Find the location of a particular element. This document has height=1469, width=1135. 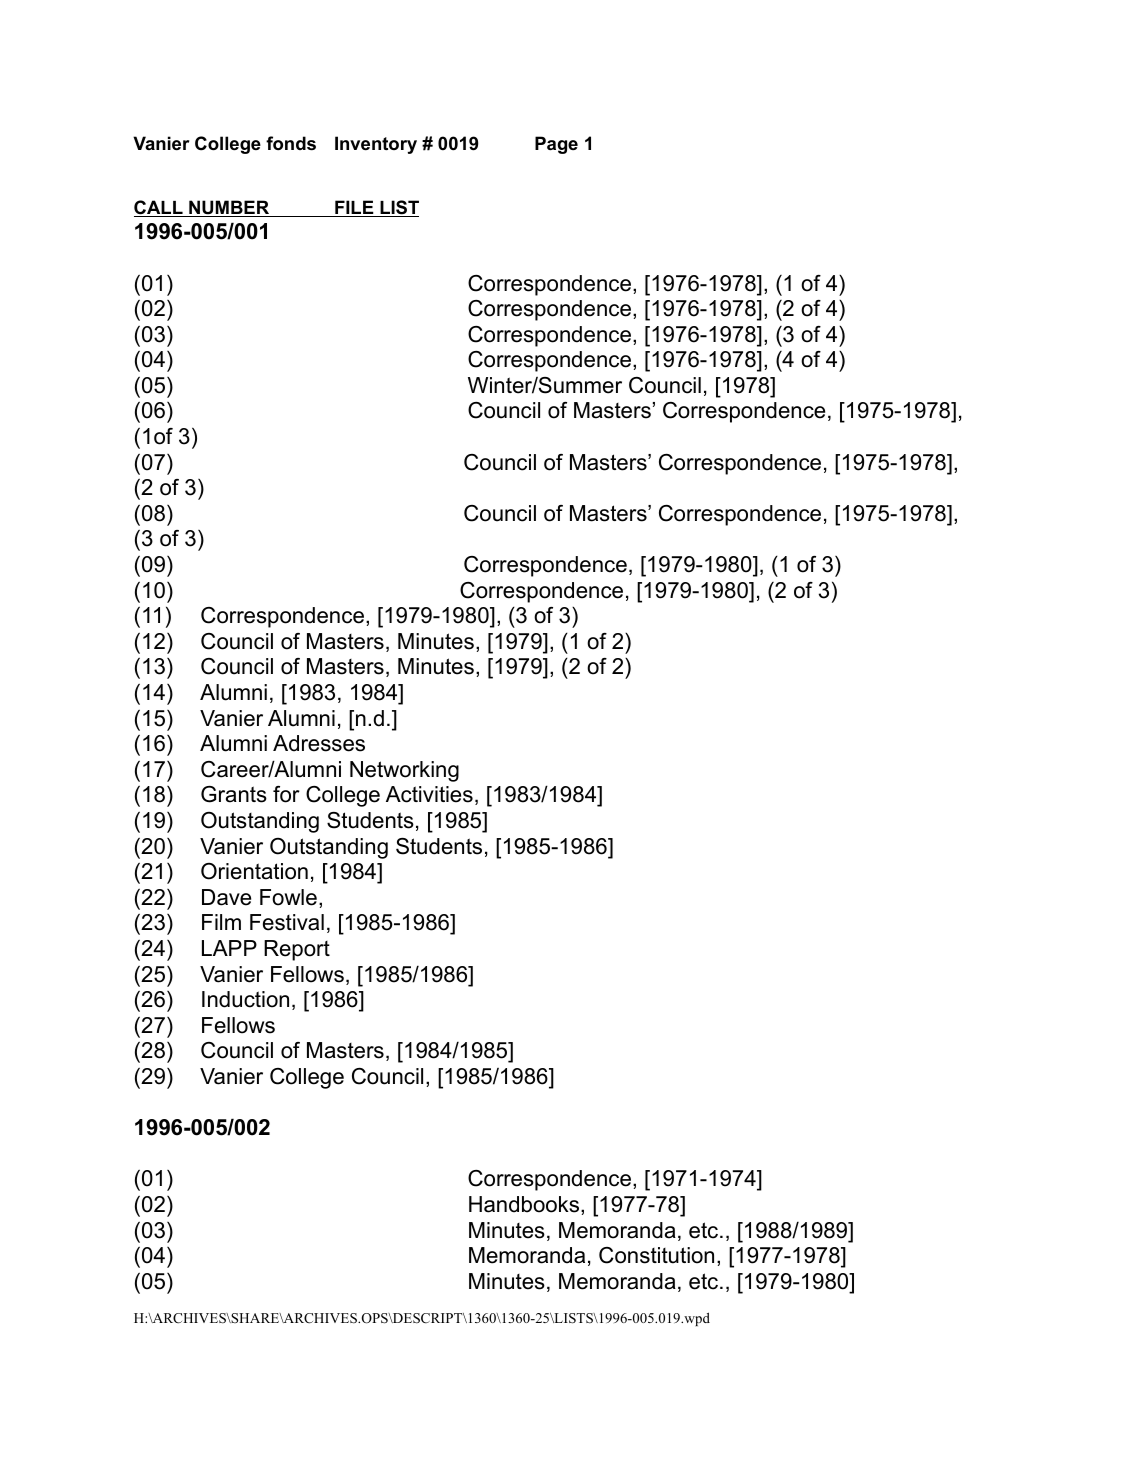

LAPP is located at coordinates (229, 948).
